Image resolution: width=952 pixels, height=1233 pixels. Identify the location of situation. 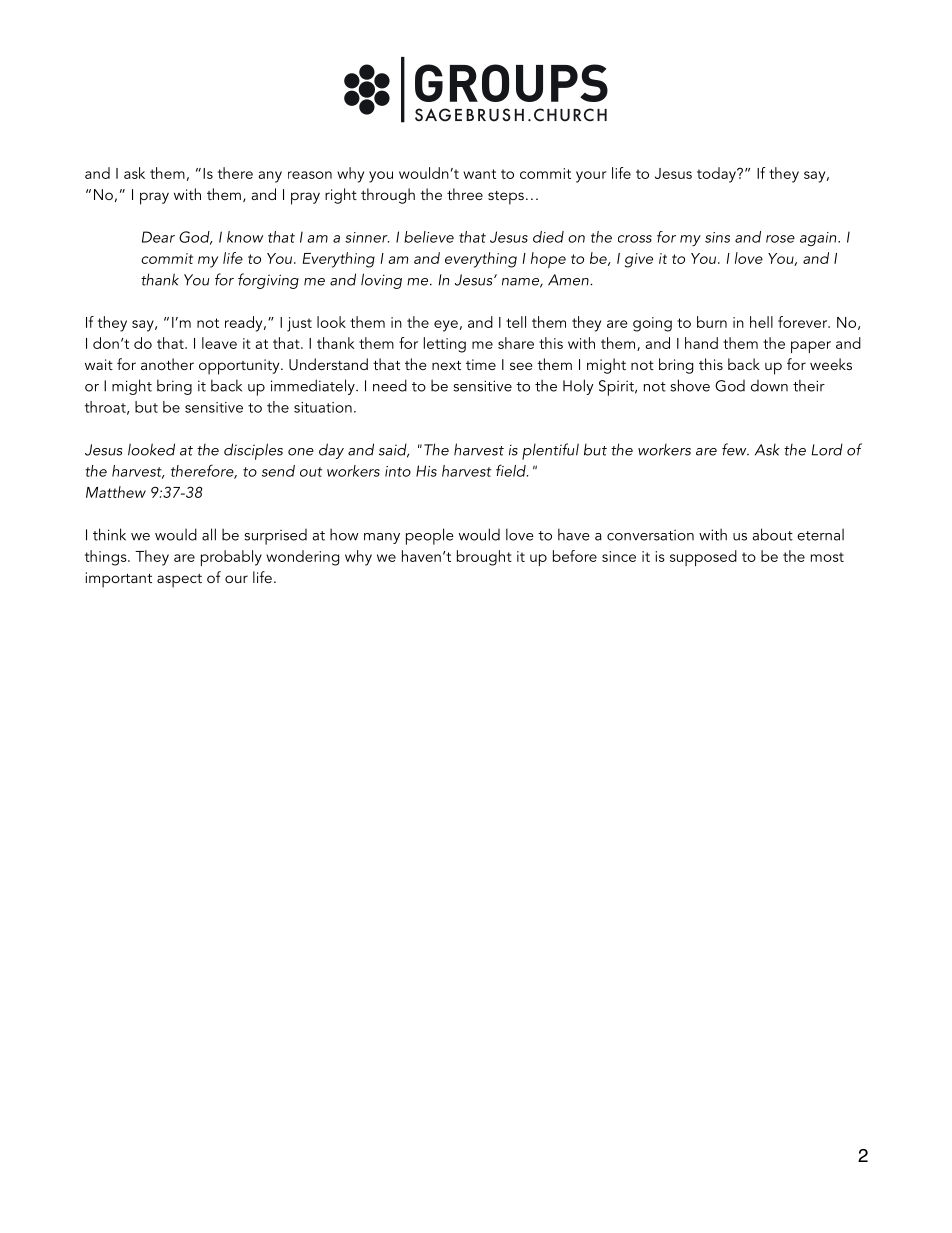
(323, 407).
